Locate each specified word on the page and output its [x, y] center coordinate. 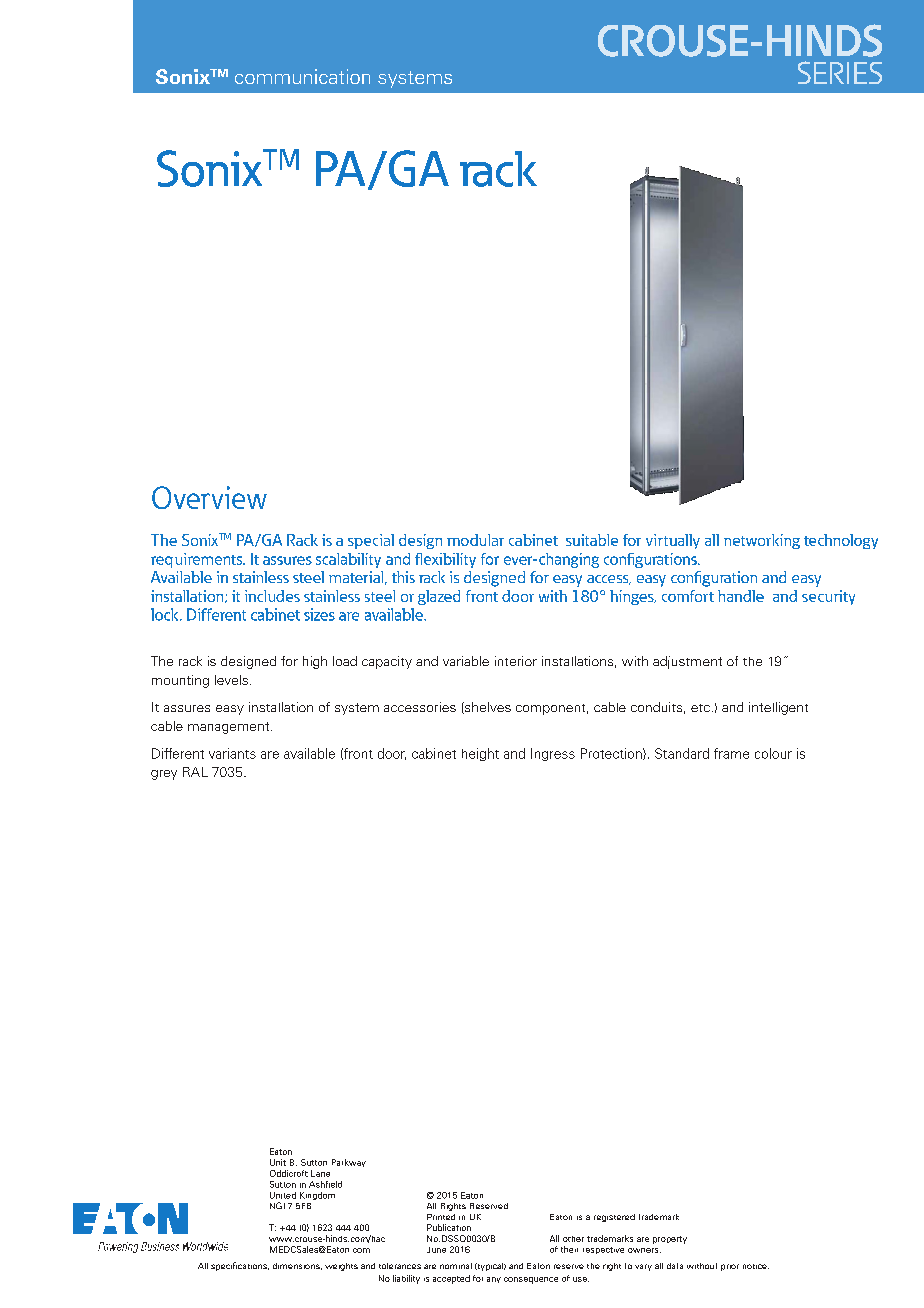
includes [272, 596]
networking [762, 541]
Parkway [349, 1163]
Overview [209, 497]
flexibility [445, 560]
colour [773, 753]
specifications [240, 1266]
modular [475, 540]
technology [841, 541]
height [480, 754]
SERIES [840, 72]
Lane [320, 1173]
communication [302, 76]
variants [232, 753]
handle [741, 596]
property [670, 1240]
